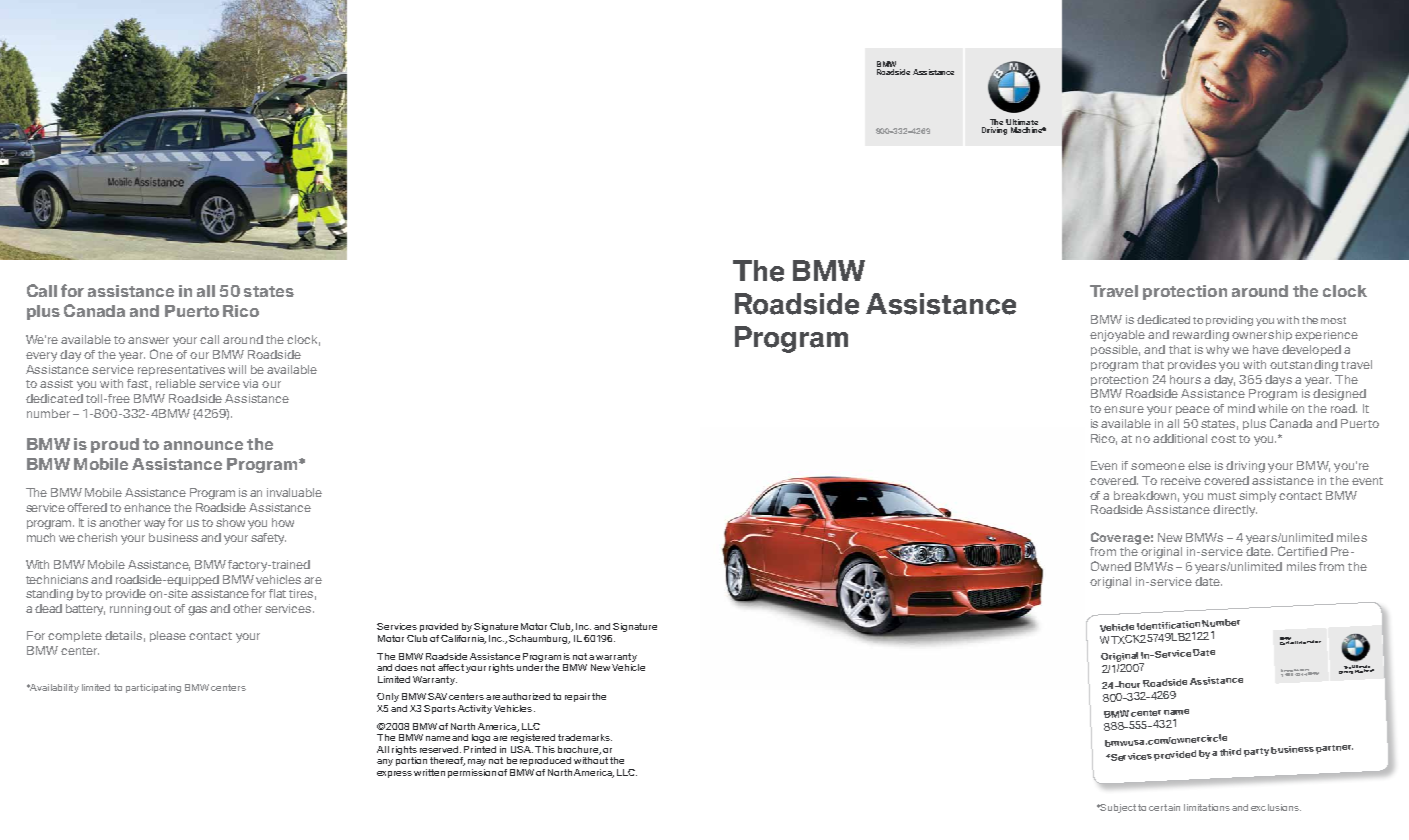 This screenshot has height=840, width=1409. What do you see at coordinates (539, 639) in the screenshot?
I see `Schaumburg` at bounding box center [539, 639].
